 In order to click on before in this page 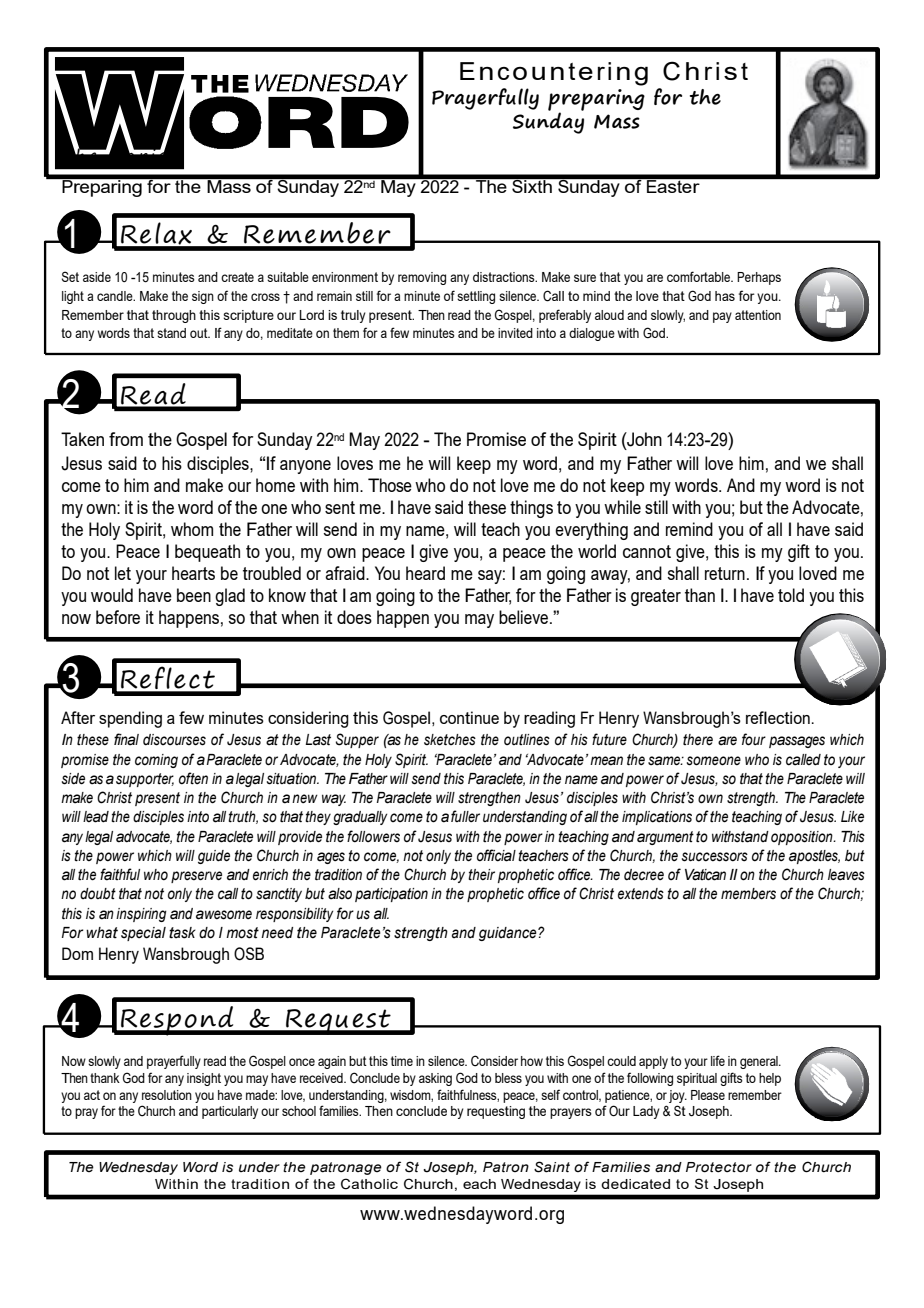, I will do `click(118, 617)`.
